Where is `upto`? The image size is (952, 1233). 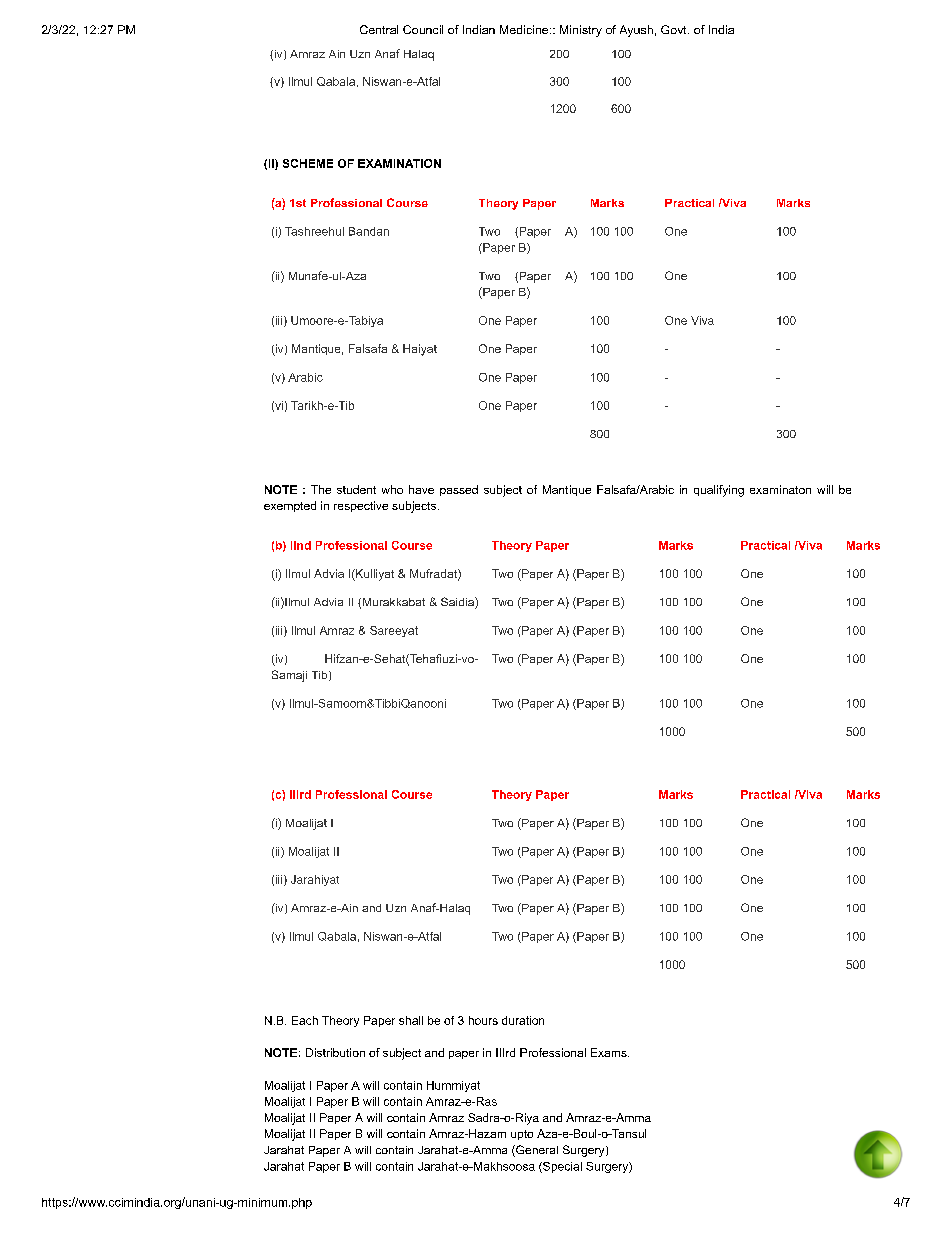 upto is located at coordinates (522, 1135).
